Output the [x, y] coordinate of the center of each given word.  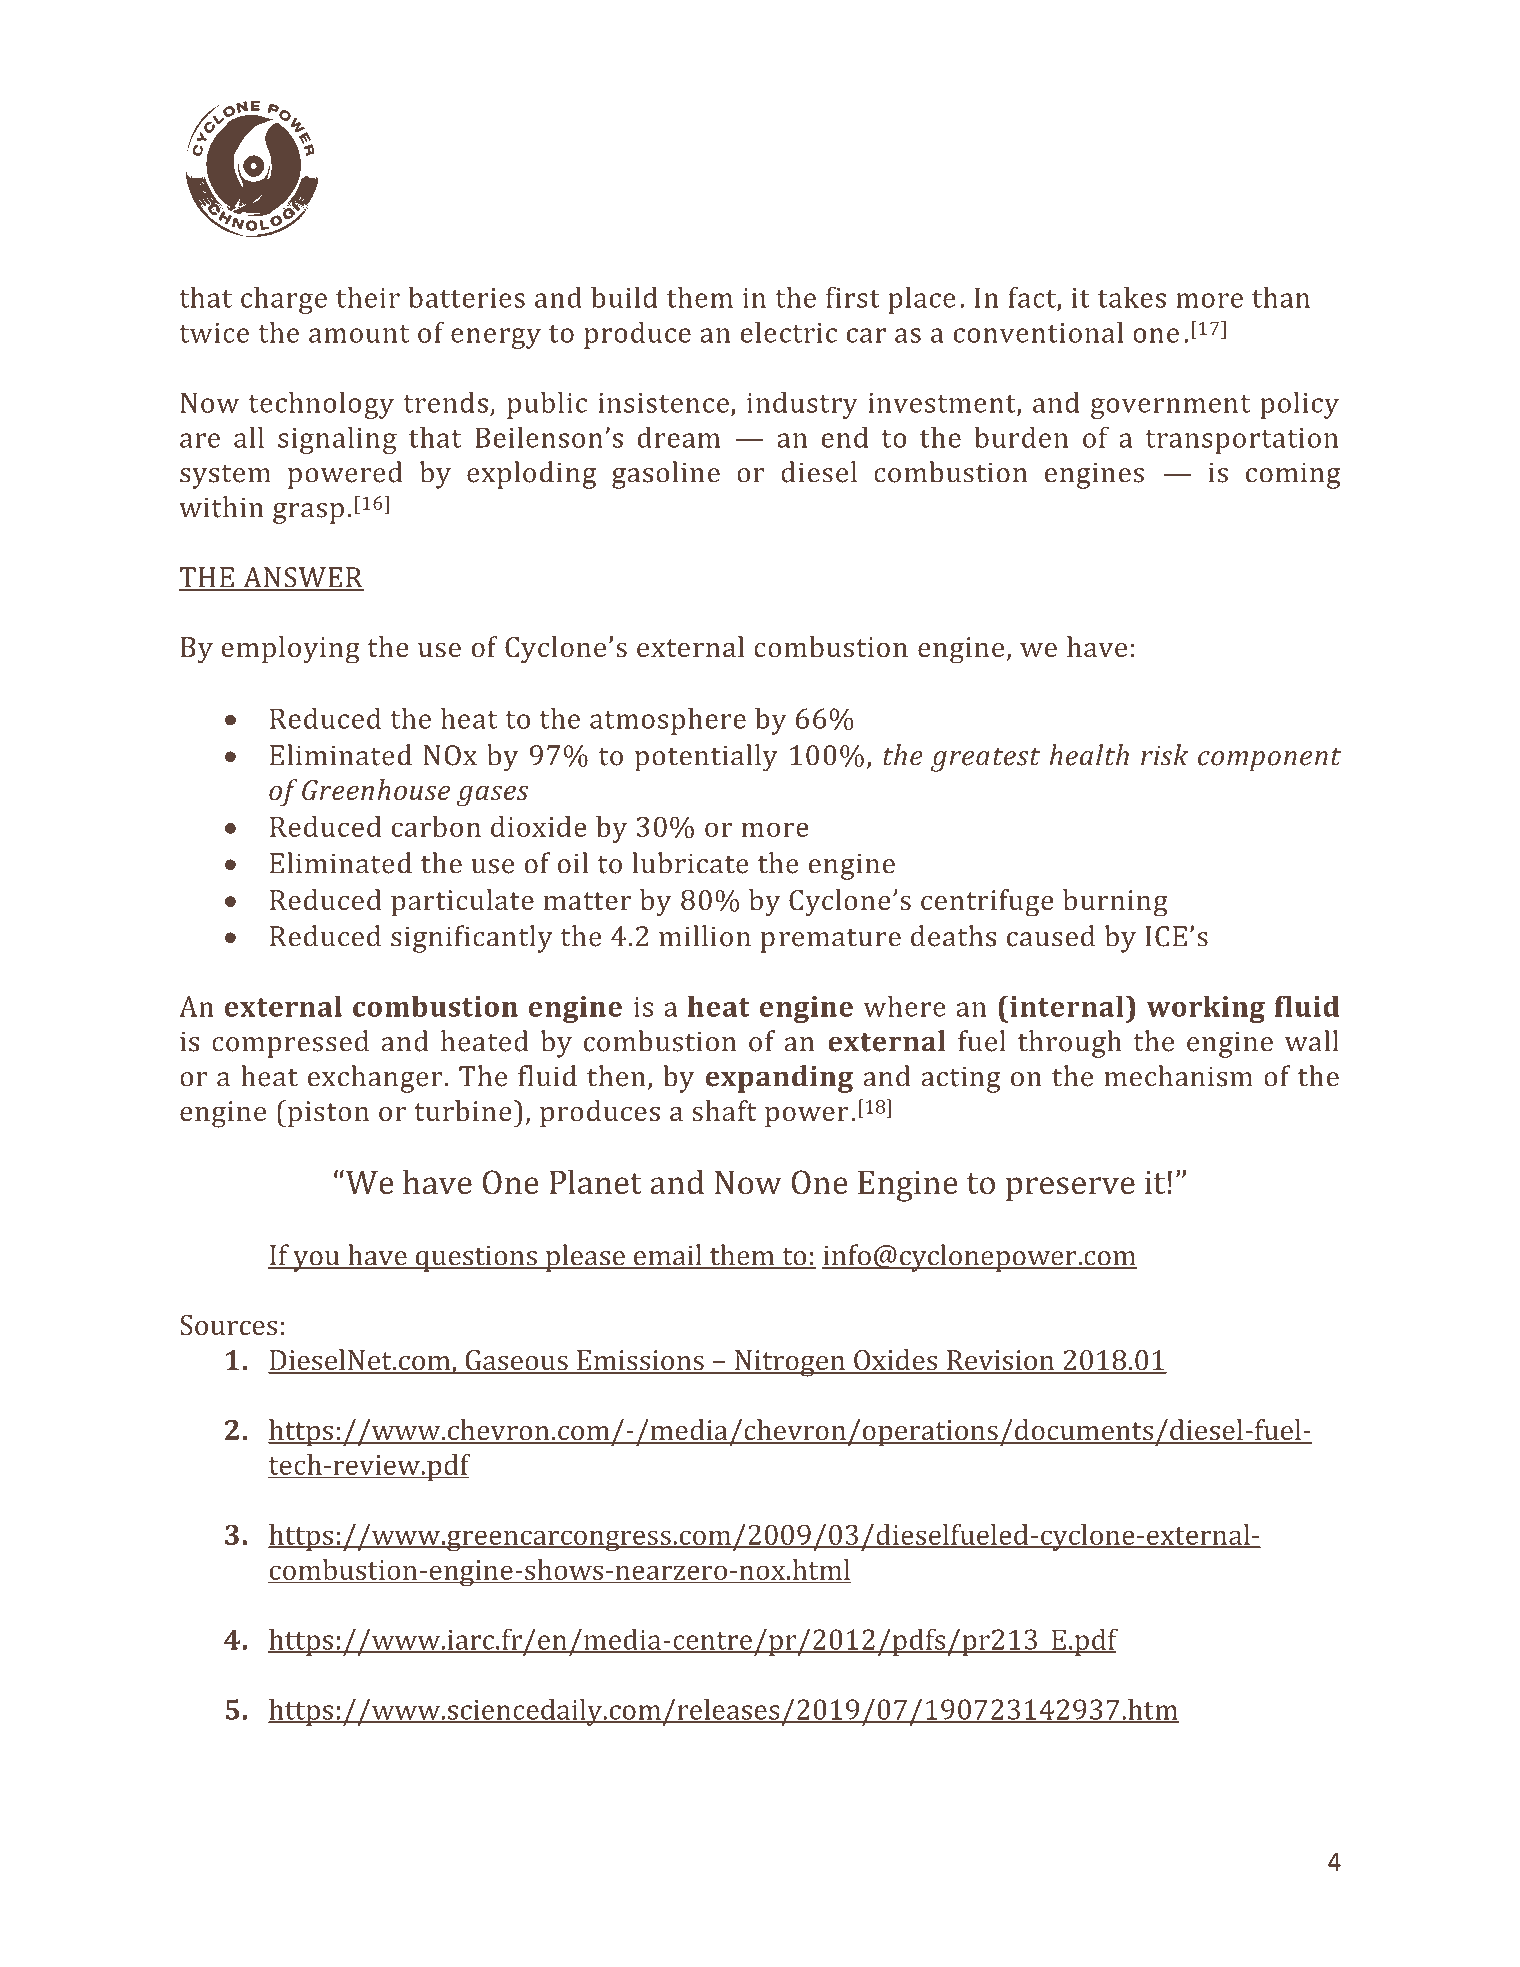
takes [1132, 297]
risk [1164, 755]
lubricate [690, 863]
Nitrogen [790, 1363]
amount [359, 334]
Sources [228, 1325]
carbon [436, 826]
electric [789, 332]
